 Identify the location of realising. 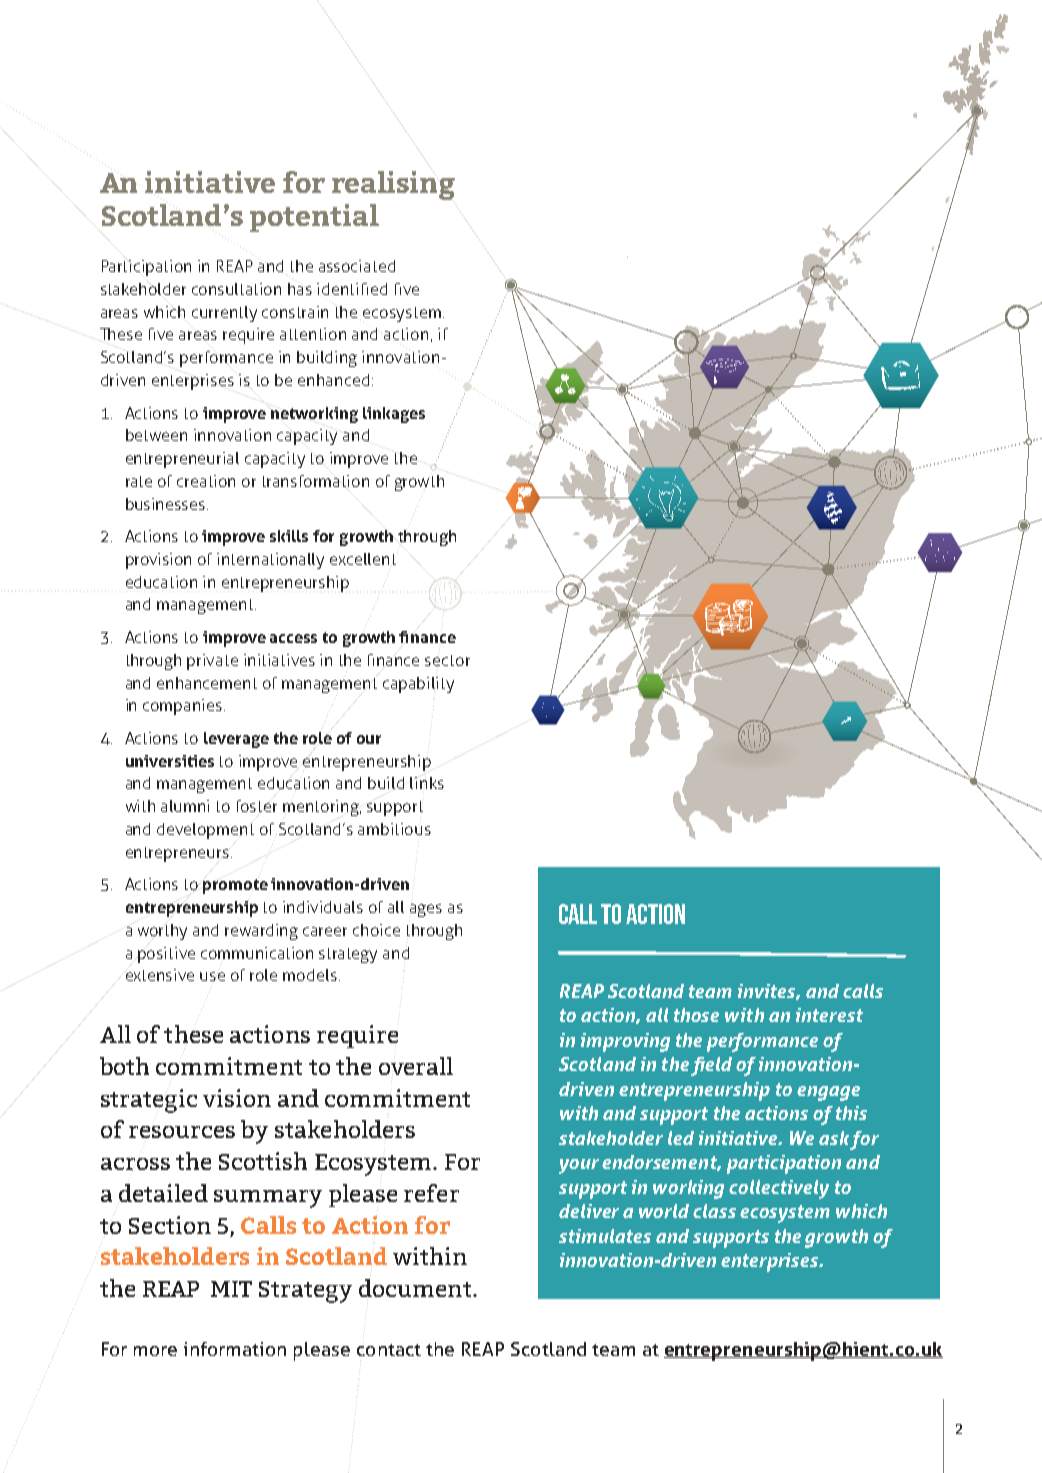
(393, 185).
